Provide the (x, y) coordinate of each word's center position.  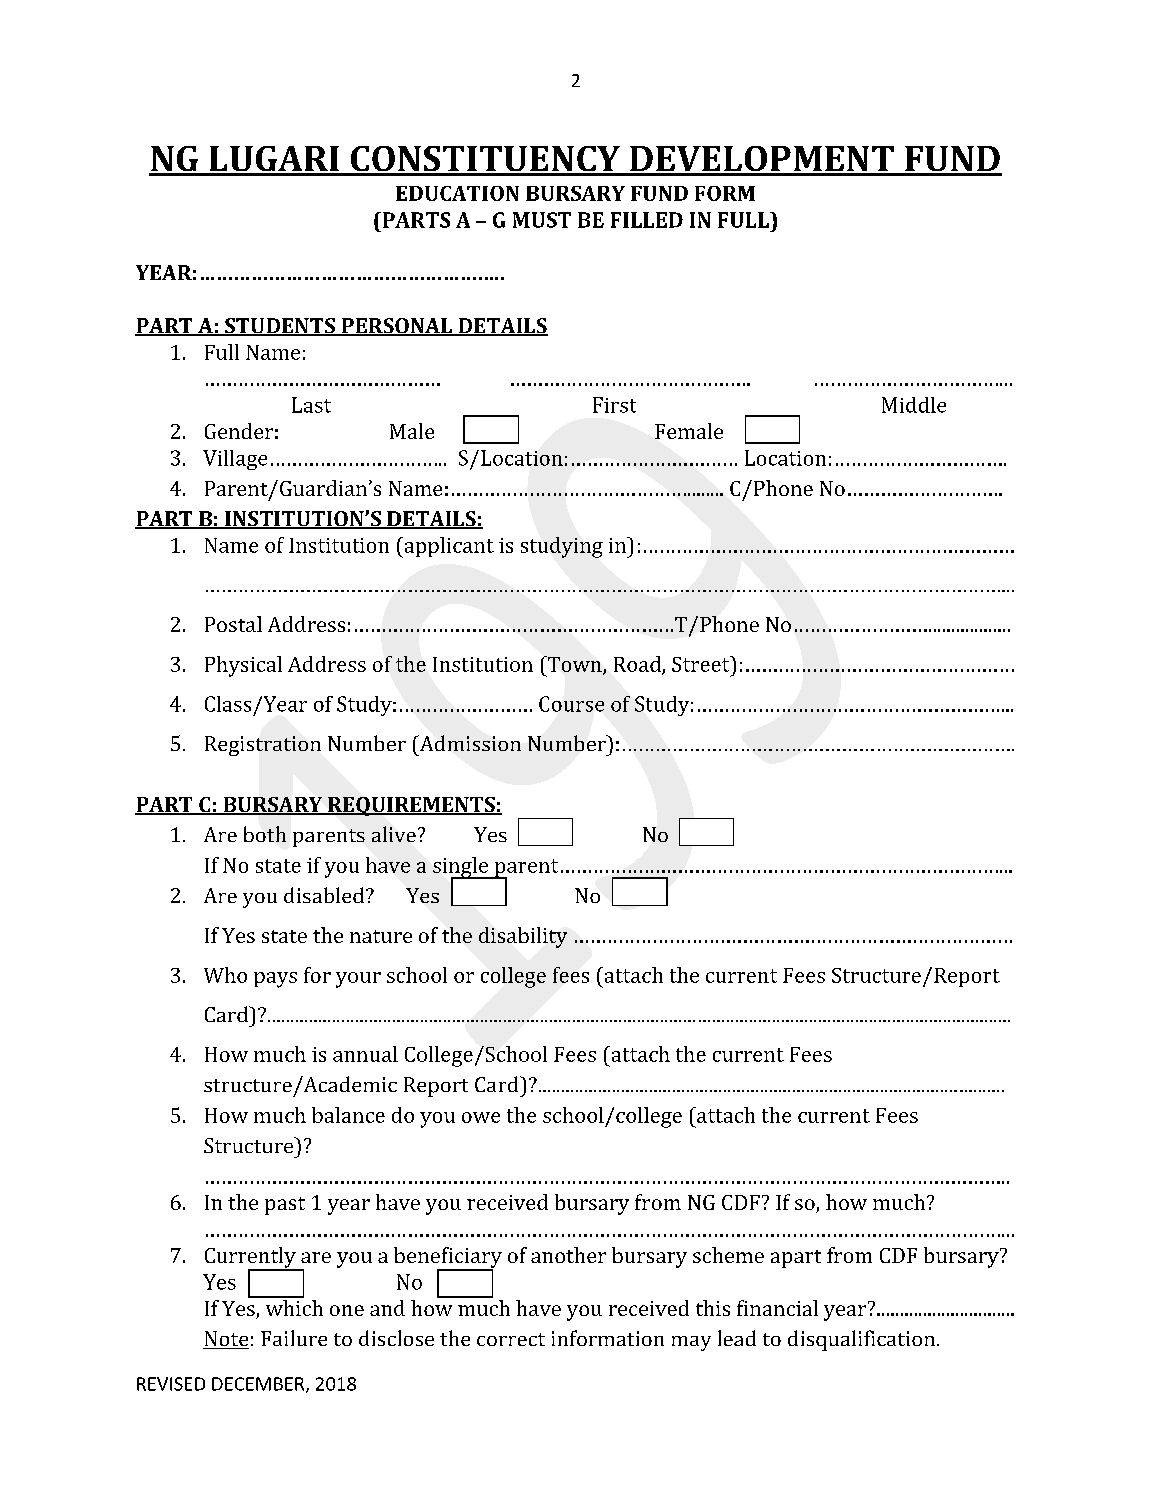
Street (702, 664)
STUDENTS (280, 327)
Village (235, 460)
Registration (263, 746)
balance (348, 1115)
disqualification (863, 1340)
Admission (469, 743)
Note (226, 1340)
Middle (914, 405)
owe (481, 1117)
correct (511, 1339)
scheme (728, 1255)
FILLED (647, 220)
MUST (542, 220)
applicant (448, 547)
